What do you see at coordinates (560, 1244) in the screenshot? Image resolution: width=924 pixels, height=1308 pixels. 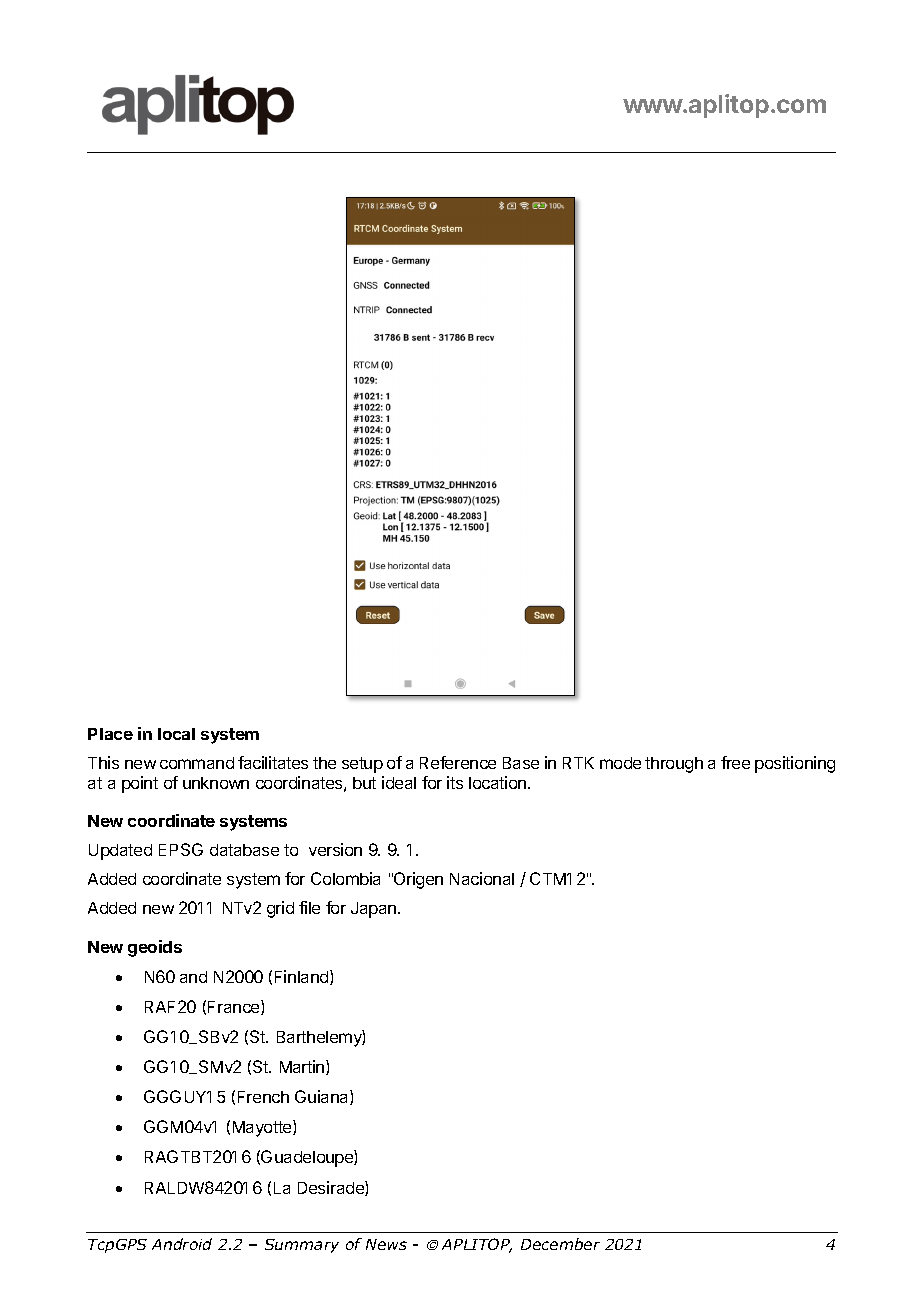 I see `December` at bounding box center [560, 1244].
